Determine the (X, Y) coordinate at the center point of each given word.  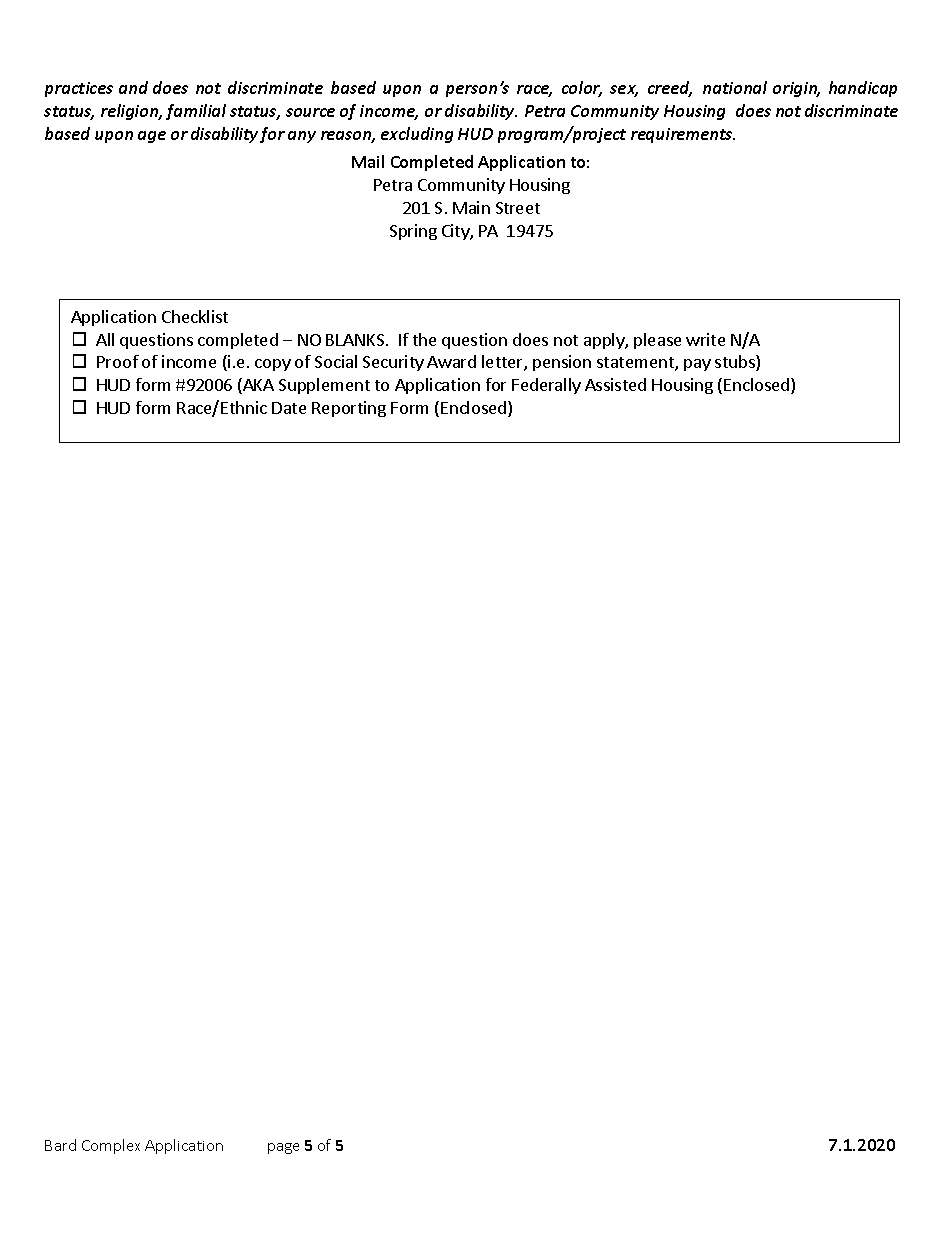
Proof (118, 361)
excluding (417, 135)
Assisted (615, 384)
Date (289, 408)
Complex (111, 1146)
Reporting (349, 409)
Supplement (324, 386)
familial (196, 112)
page (283, 1148)
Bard (60, 1145)
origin (796, 89)
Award (451, 361)
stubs (736, 363)
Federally (546, 386)
